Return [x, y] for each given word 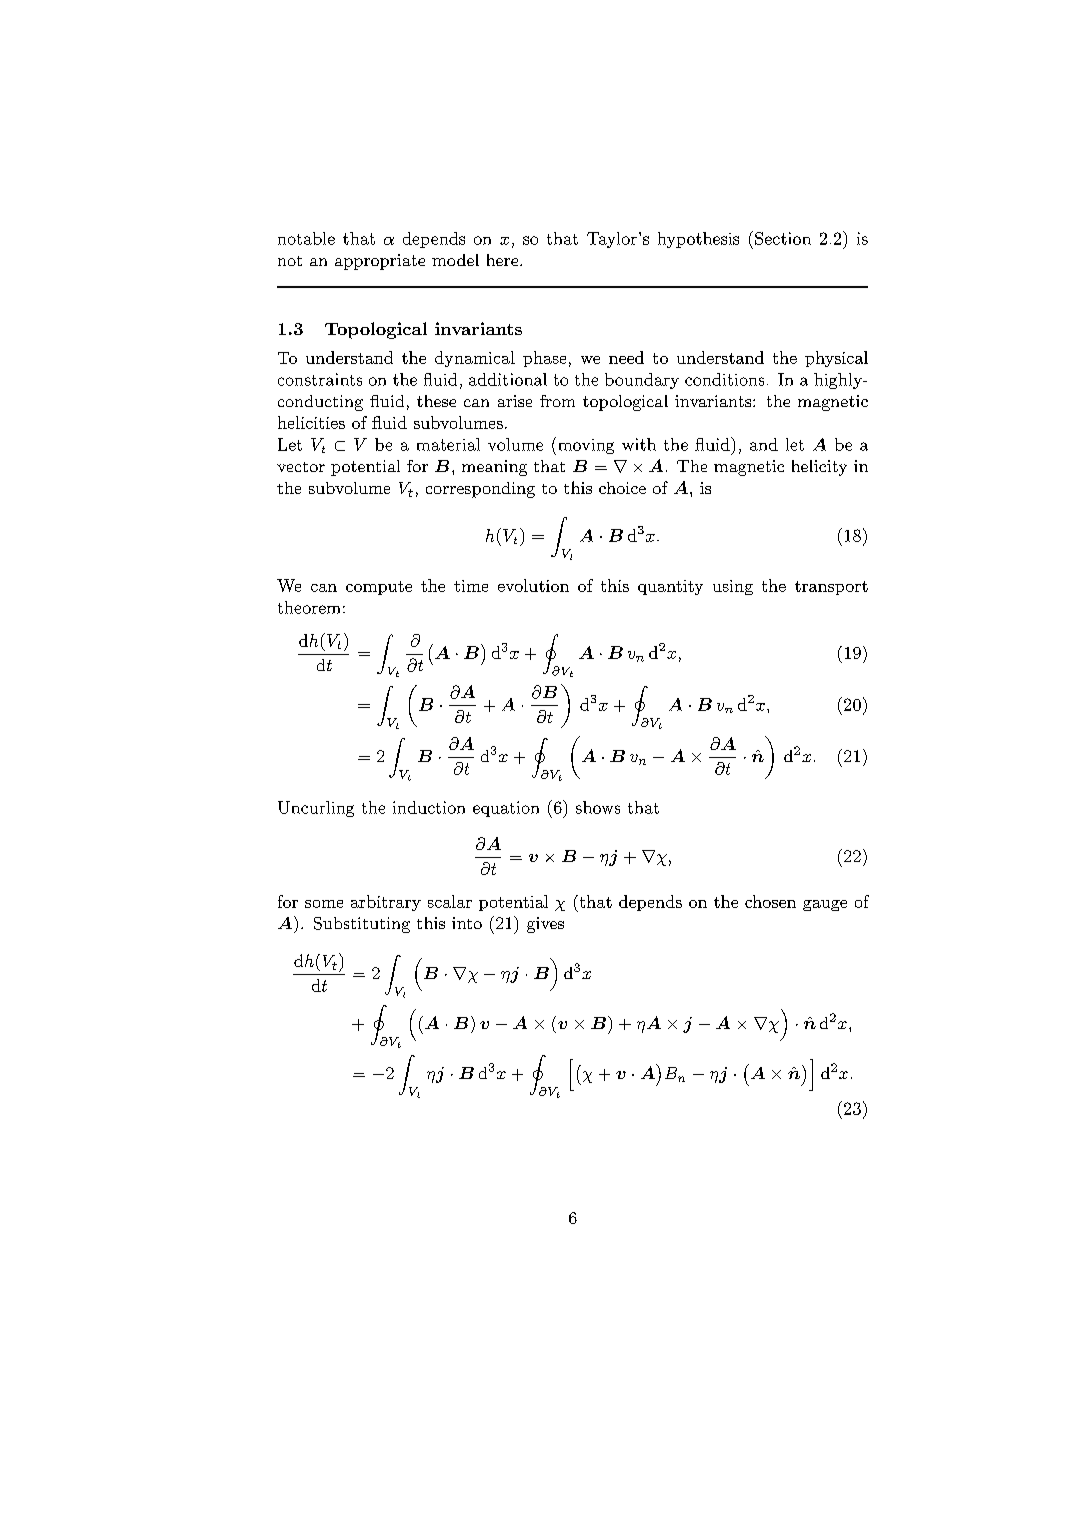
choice [622, 488]
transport [831, 588]
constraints [320, 379]
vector [301, 467]
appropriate [380, 262]
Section [783, 238]
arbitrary [386, 903]
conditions [724, 379]
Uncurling [316, 809]
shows [598, 807]
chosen [770, 901]
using [733, 587]
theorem [309, 607]
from [557, 401]
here [502, 260]
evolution [533, 585]
